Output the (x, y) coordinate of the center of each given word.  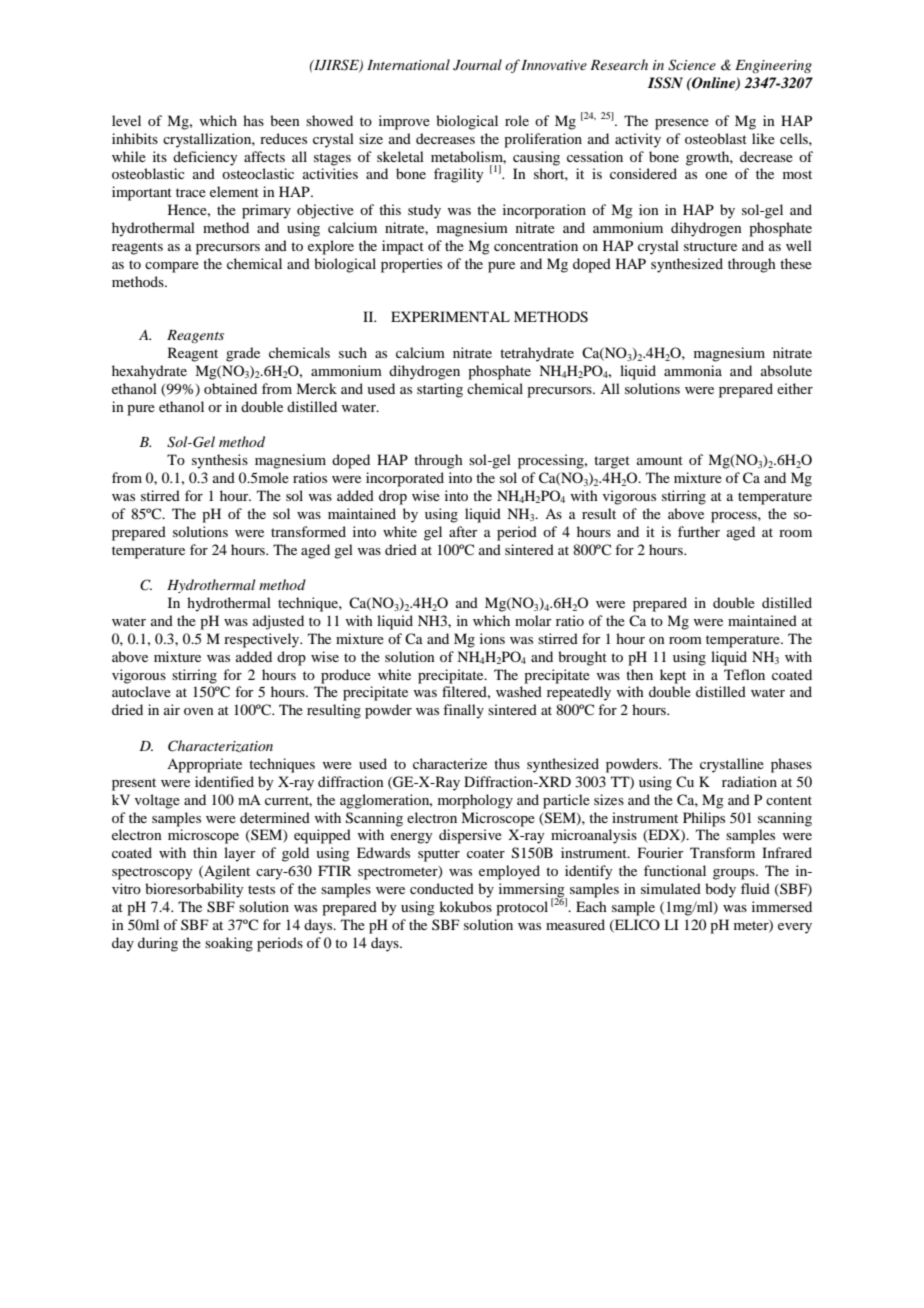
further (699, 531)
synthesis (220, 461)
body (720, 890)
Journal (477, 65)
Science (692, 65)
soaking (229, 944)
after (463, 531)
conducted (442, 888)
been (285, 120)
